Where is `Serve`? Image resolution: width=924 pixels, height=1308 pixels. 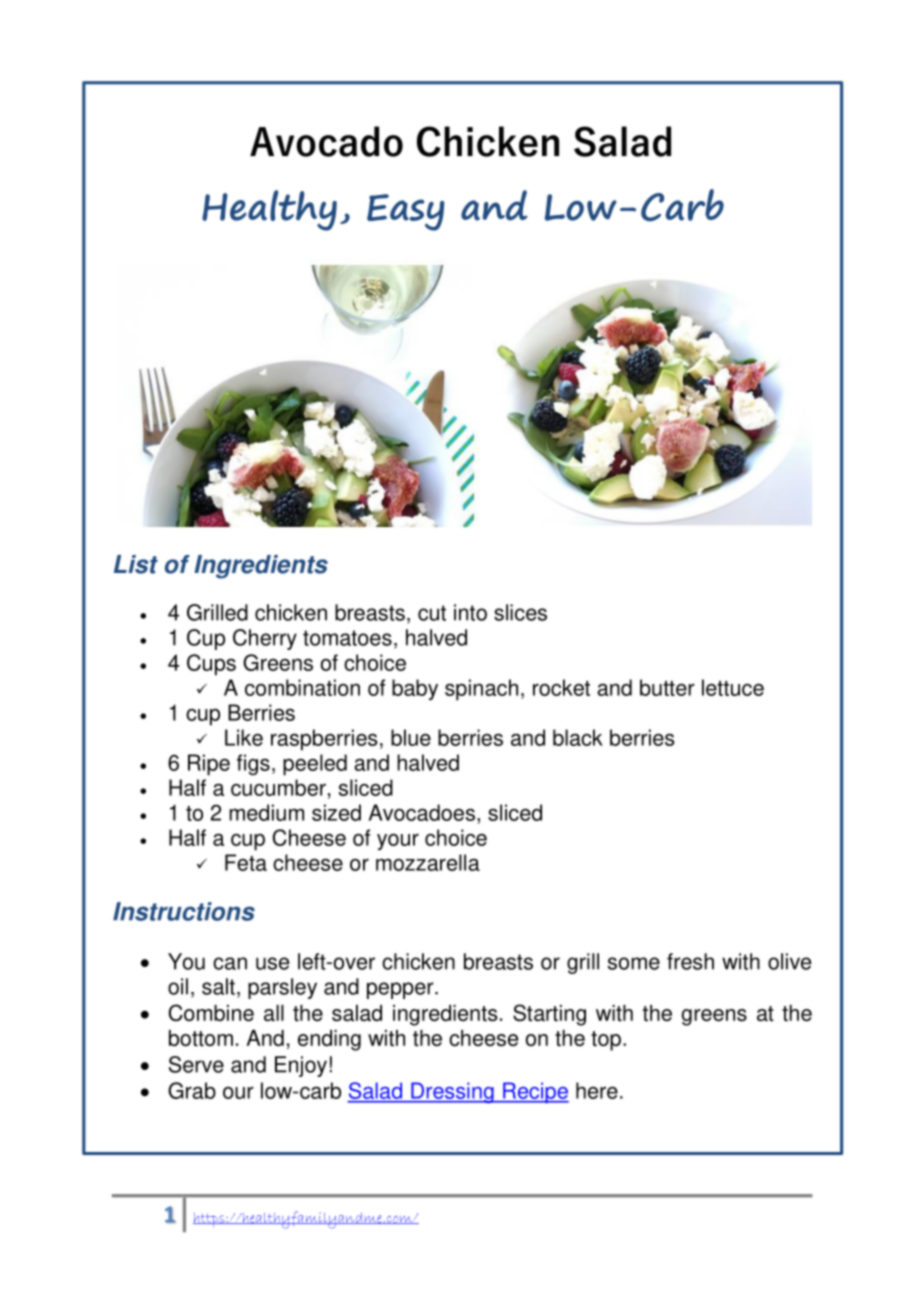 Serve is located at coordinates (196, 1064).
